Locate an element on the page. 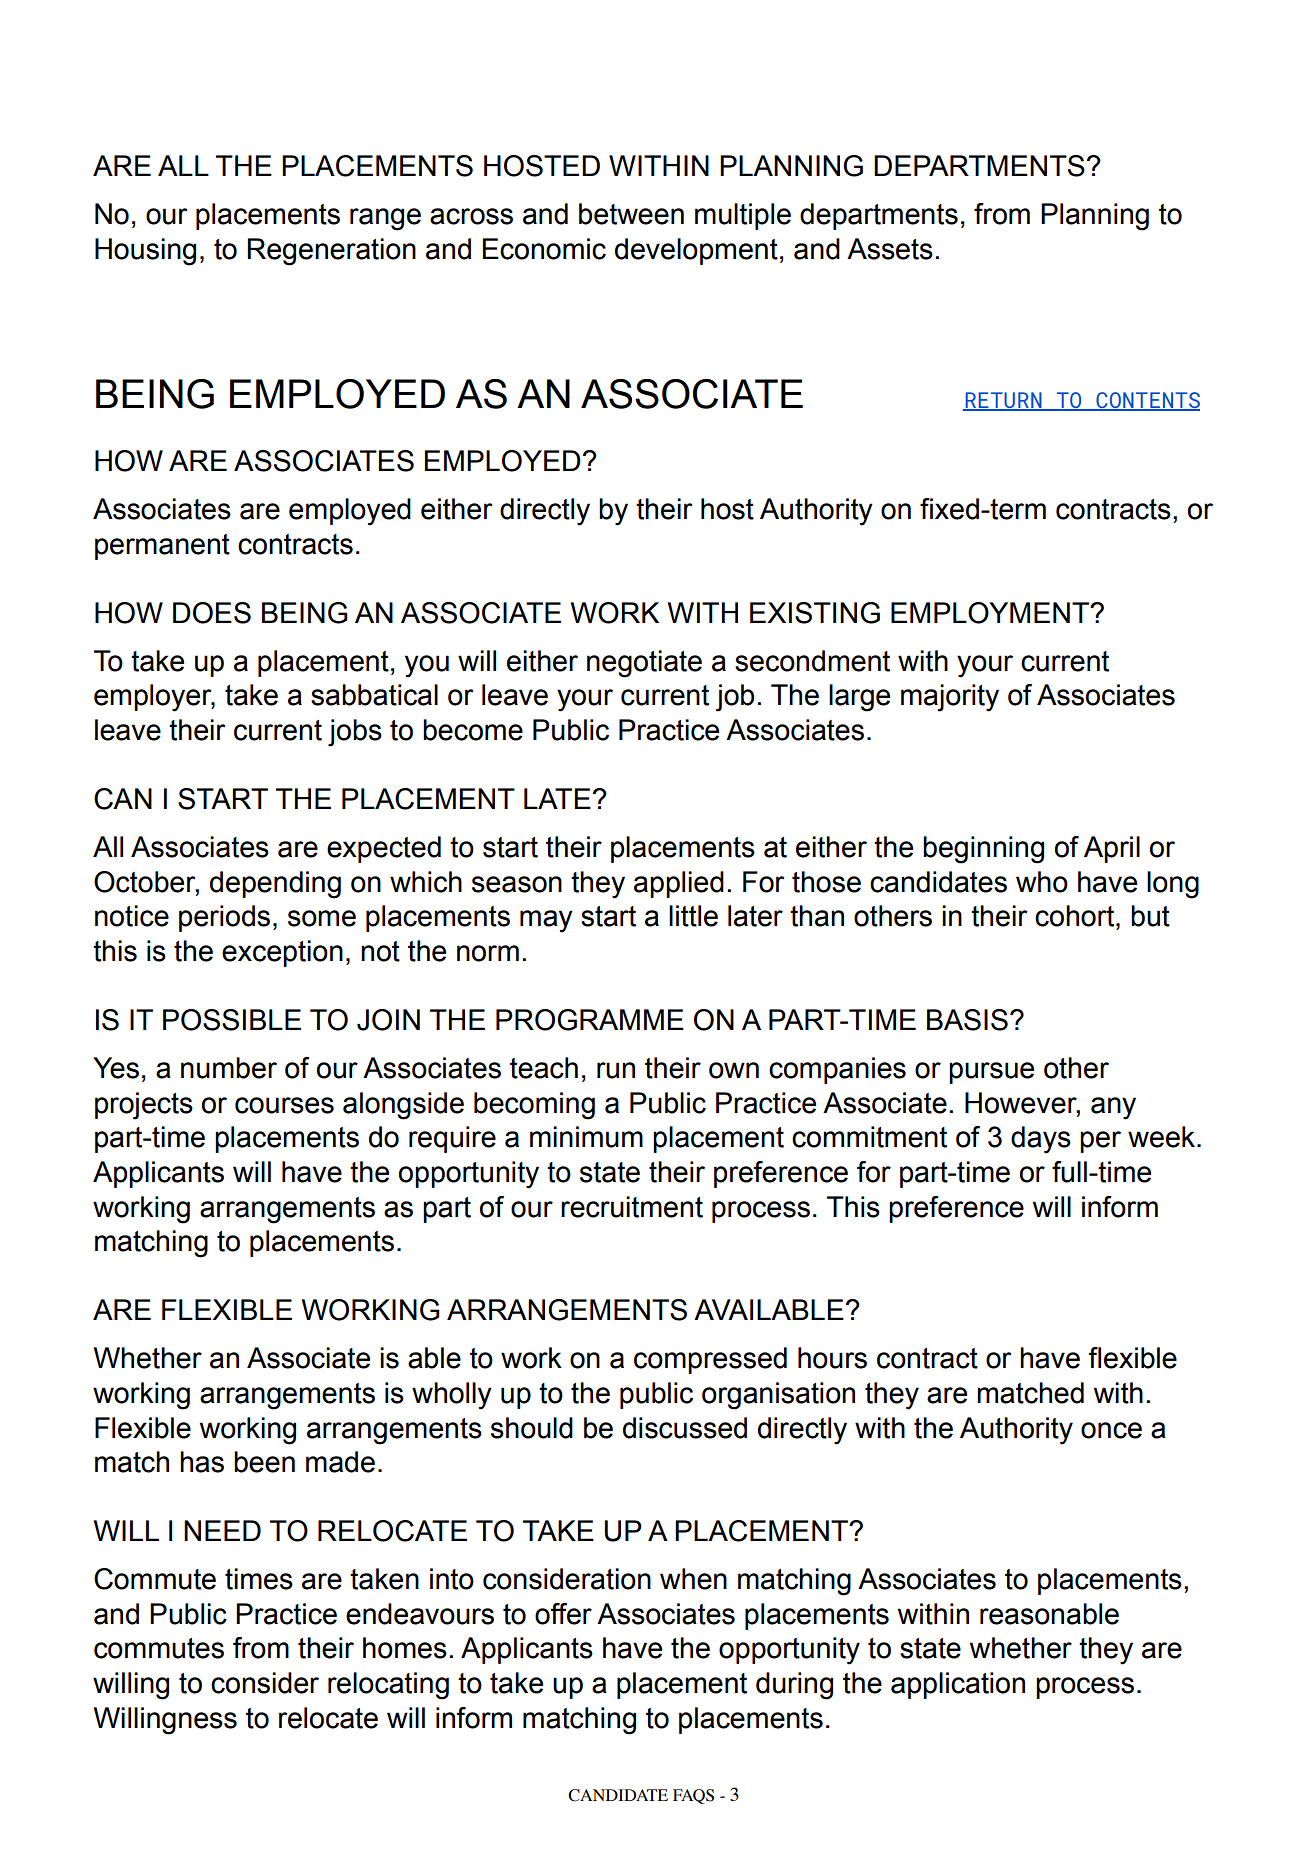 The image size is (1310, 1851). application is located at coordinates (958, 1685).
